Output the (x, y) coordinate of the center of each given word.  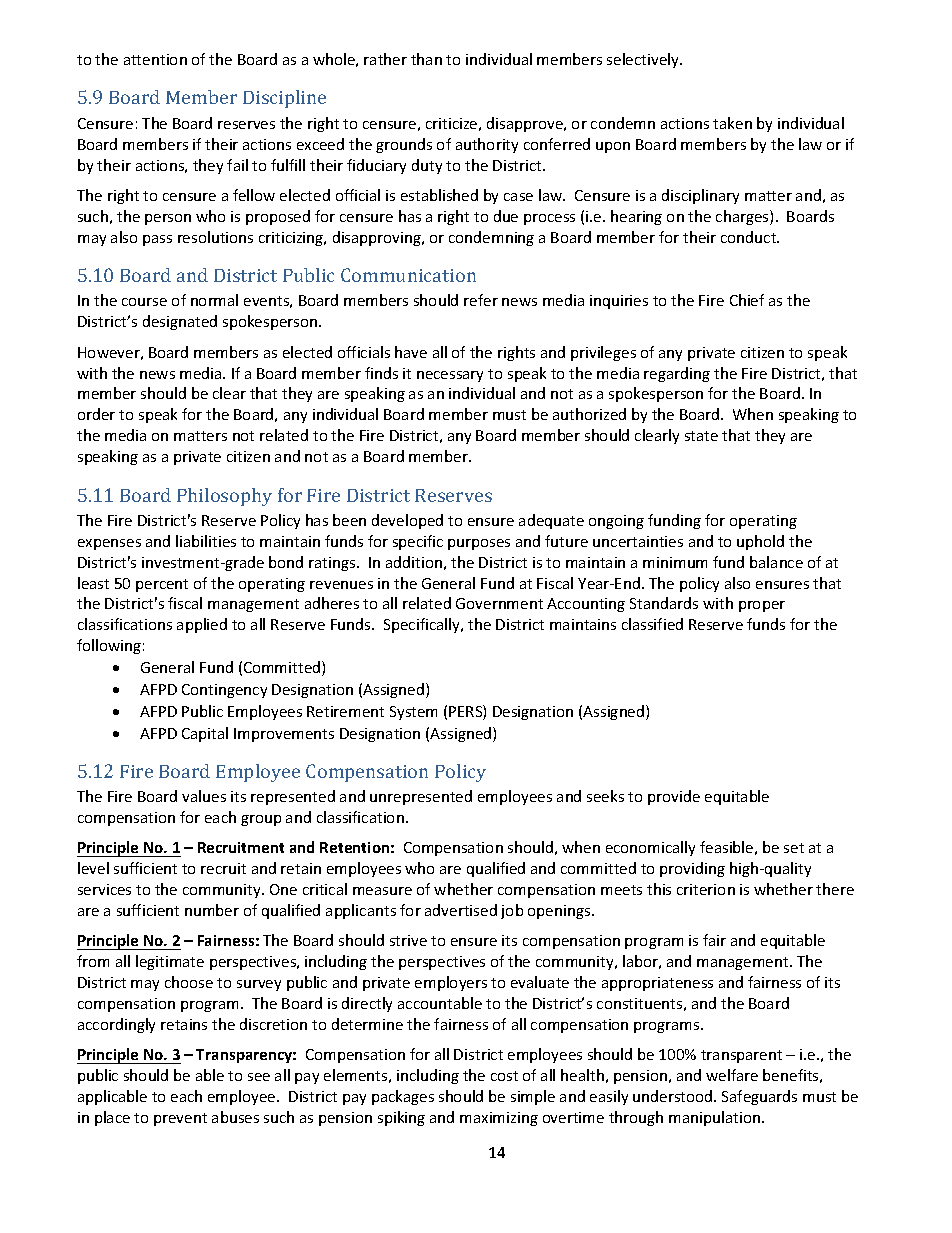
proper (762, 606)
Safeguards (759, 1097)
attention (155, 59)
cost (504, 1076)
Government (499, 603)
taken (732, 123)
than (426, 59)
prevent (180, 1119)
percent (162, 585)
